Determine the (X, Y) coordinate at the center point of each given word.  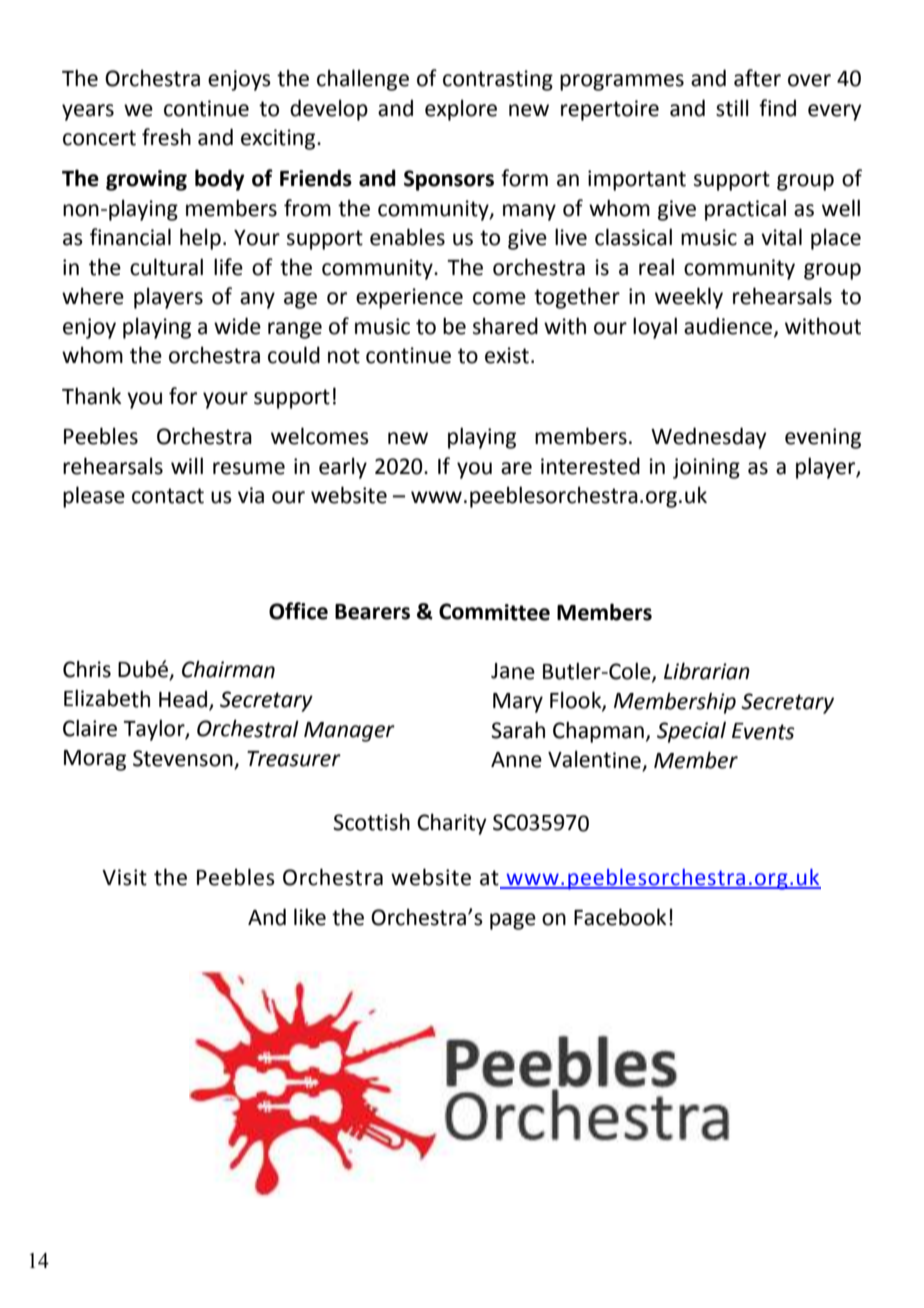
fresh (166, 137)
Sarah (518, 730)
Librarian (707, 671)
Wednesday (709, 438)
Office (298, 611)
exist (507, 355)
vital (781, 237)
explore (461, 110)
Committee (494, 612)
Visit (124, 877)
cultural (166, 267)
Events (763, 731)
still (732, 108)
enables (407, 237)
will (187, 465)
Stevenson (184, 759)
